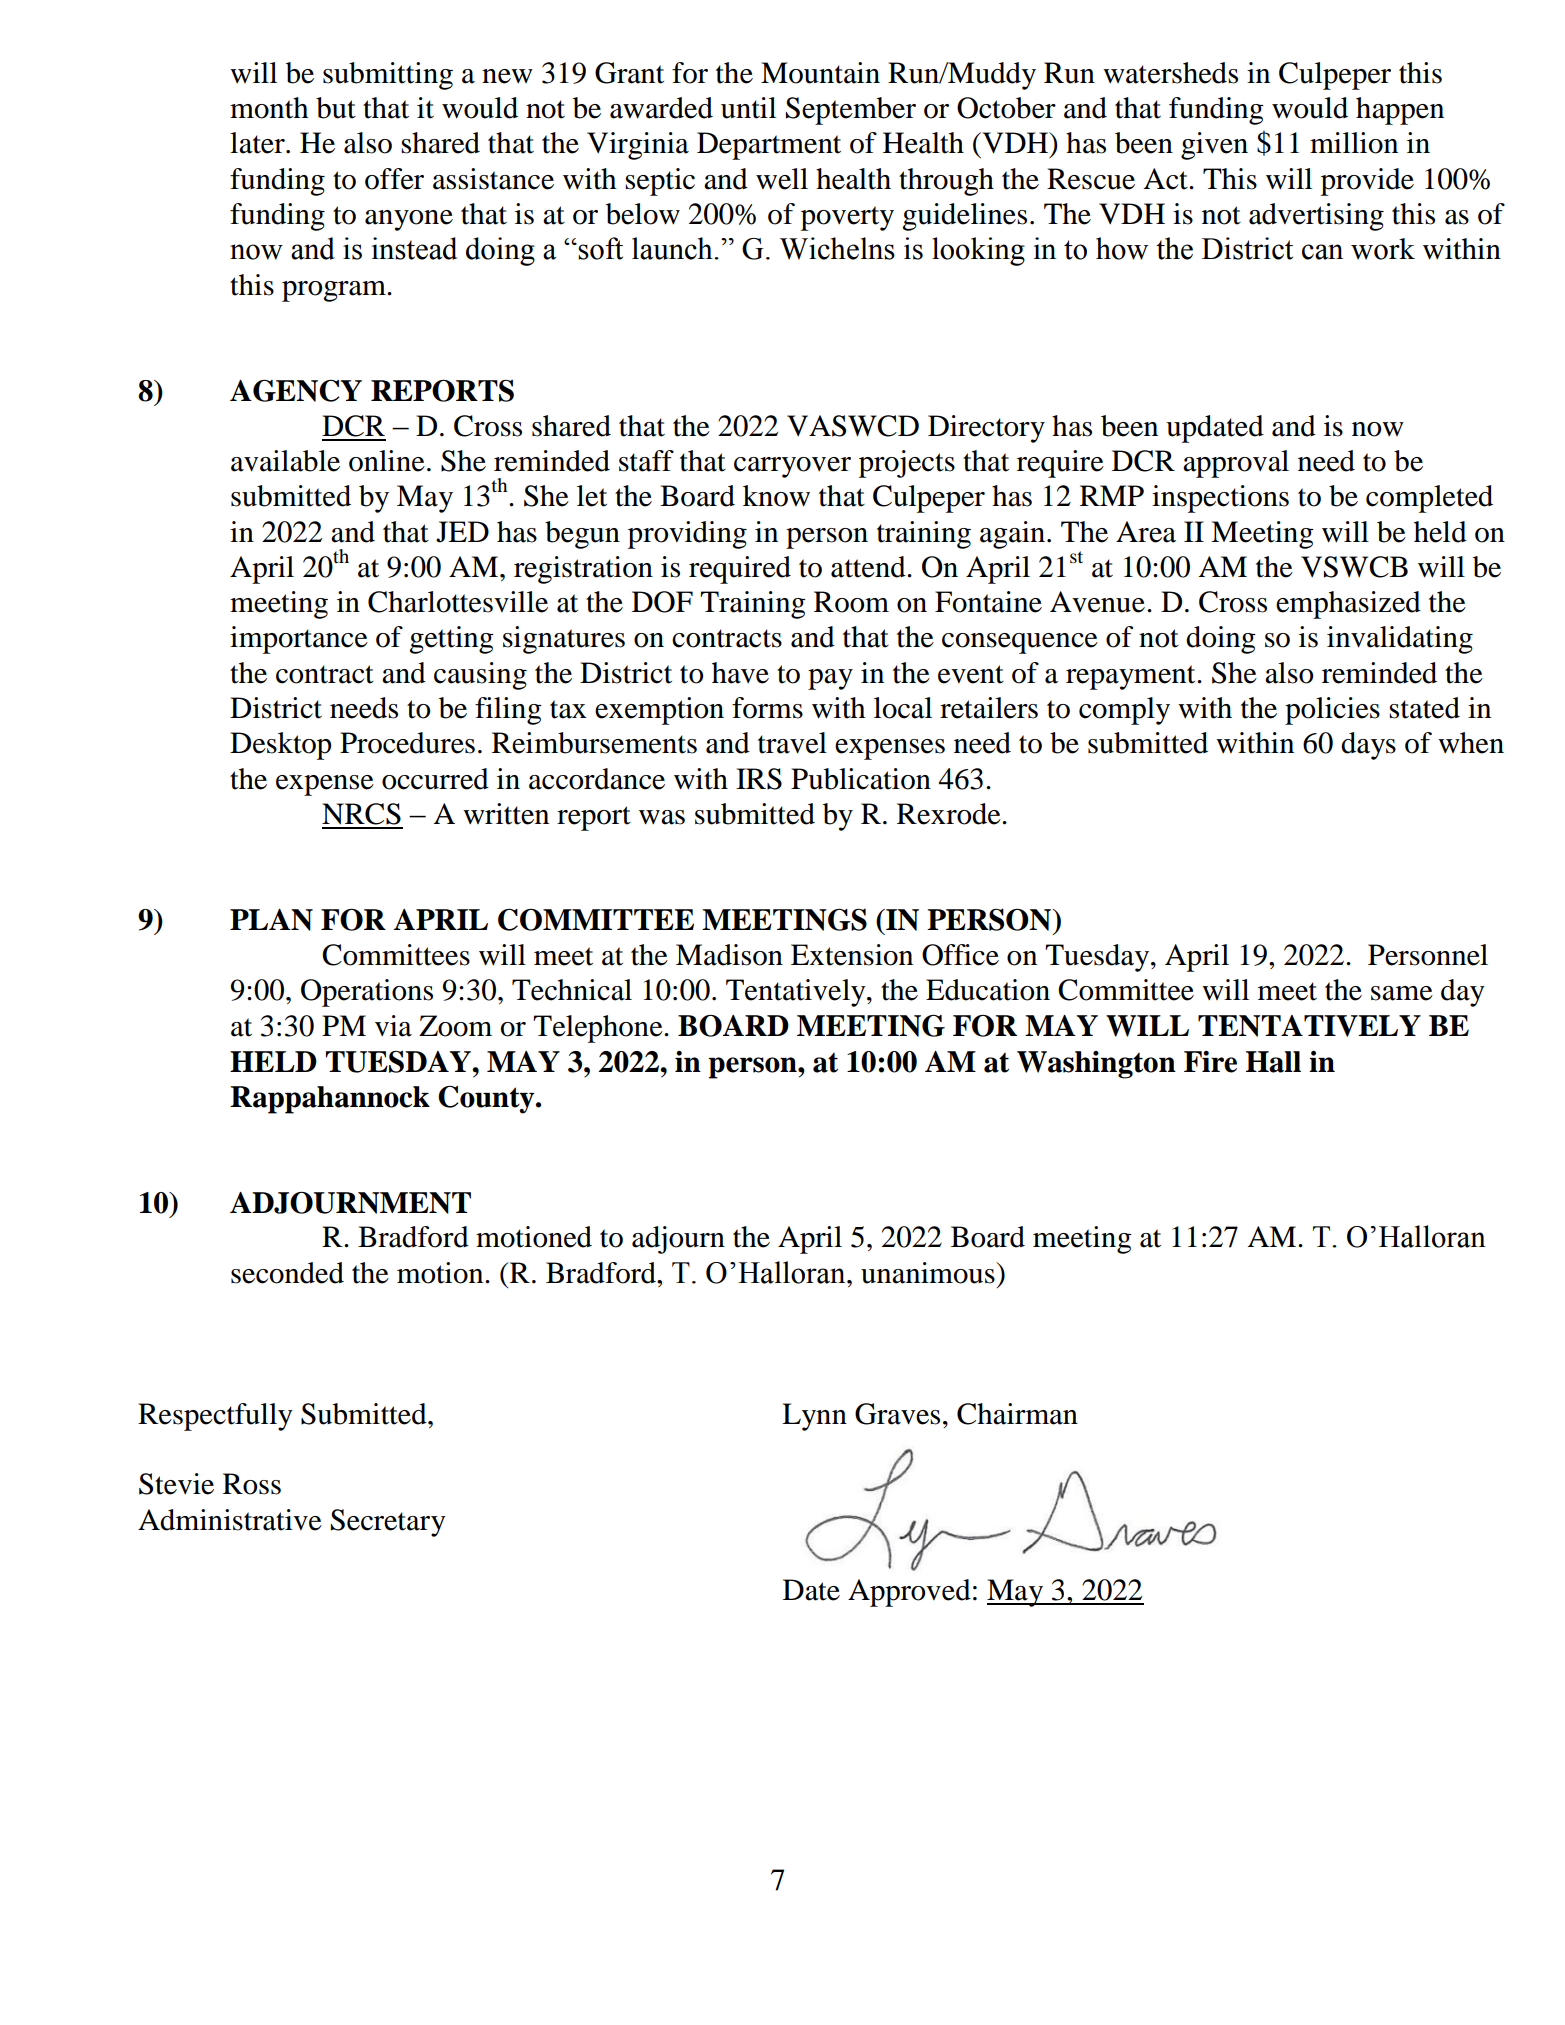 The width and height of the document is (1565, 2025). Describe the element at coordinates (1348, 605) in the document. I see `emphasized` at that location.
